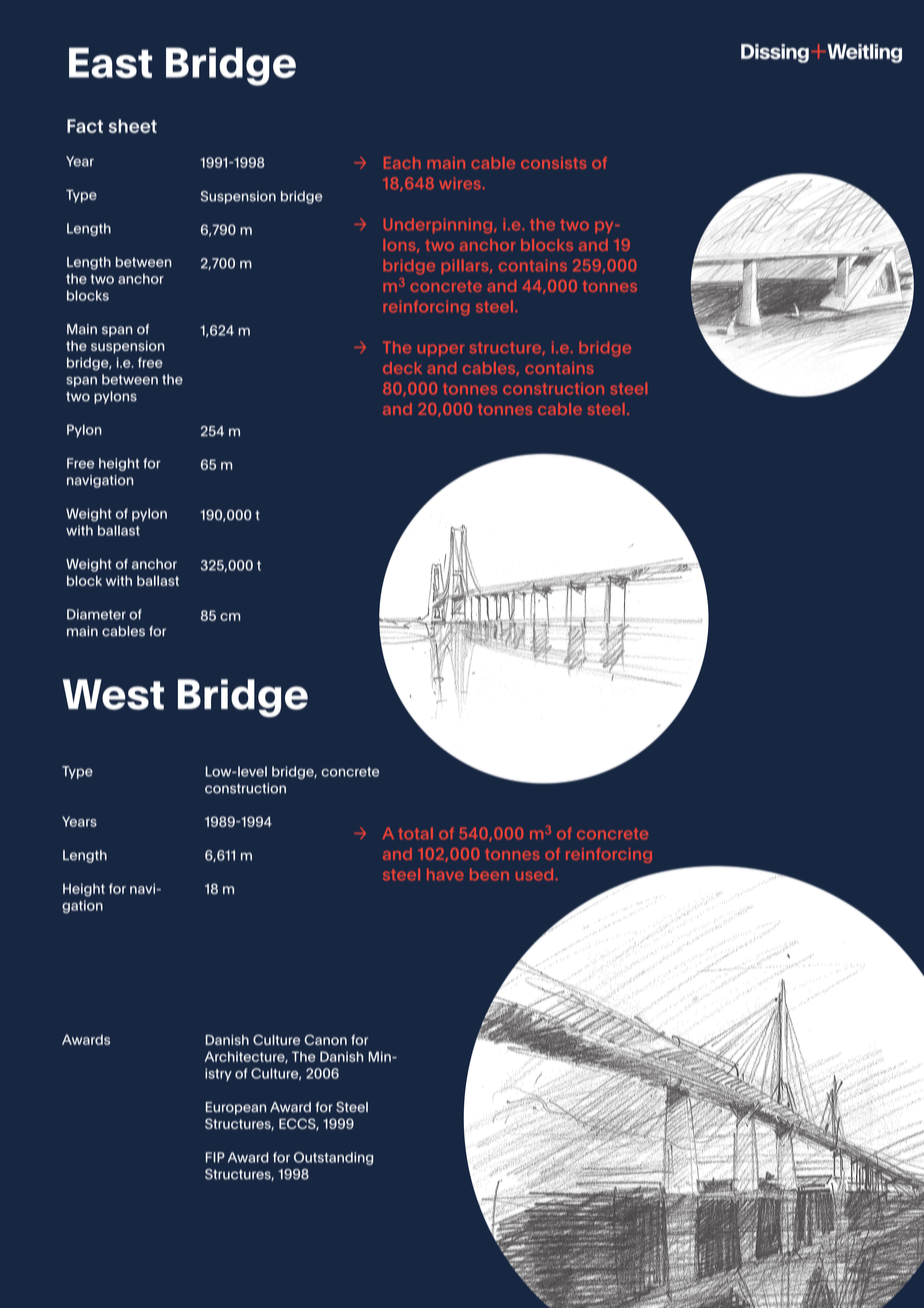  Describe the element at coordinates (133, 126) in the screenshot. I see `sheet` at that location.
